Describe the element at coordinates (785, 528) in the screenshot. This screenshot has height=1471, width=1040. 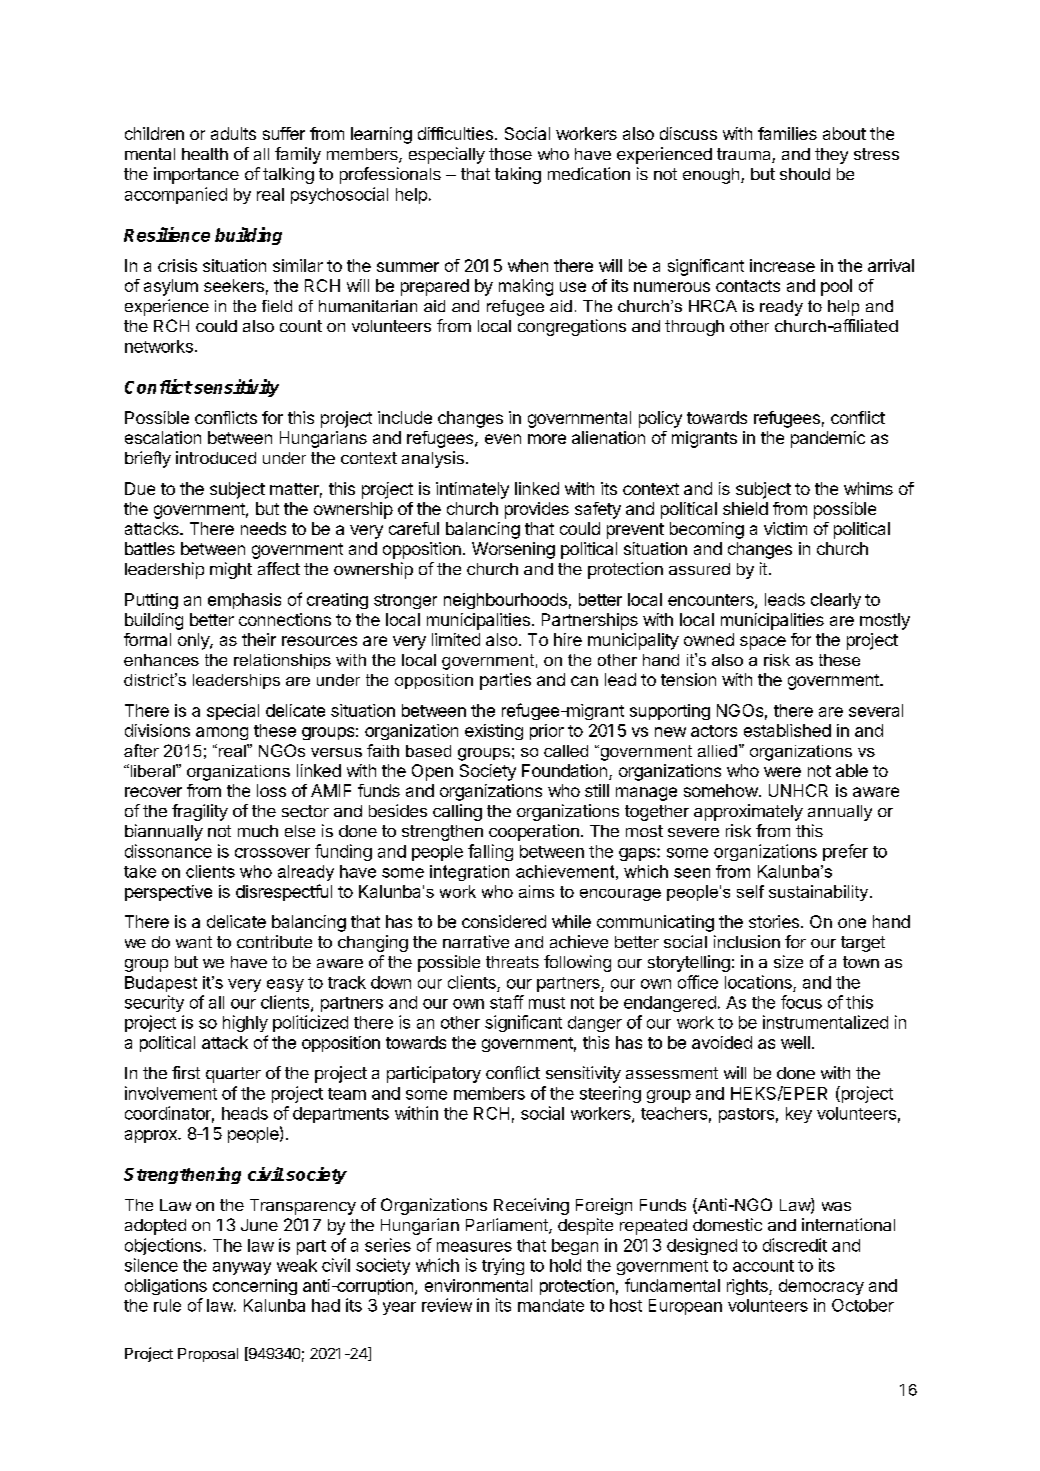
I see `victim` at that location.
